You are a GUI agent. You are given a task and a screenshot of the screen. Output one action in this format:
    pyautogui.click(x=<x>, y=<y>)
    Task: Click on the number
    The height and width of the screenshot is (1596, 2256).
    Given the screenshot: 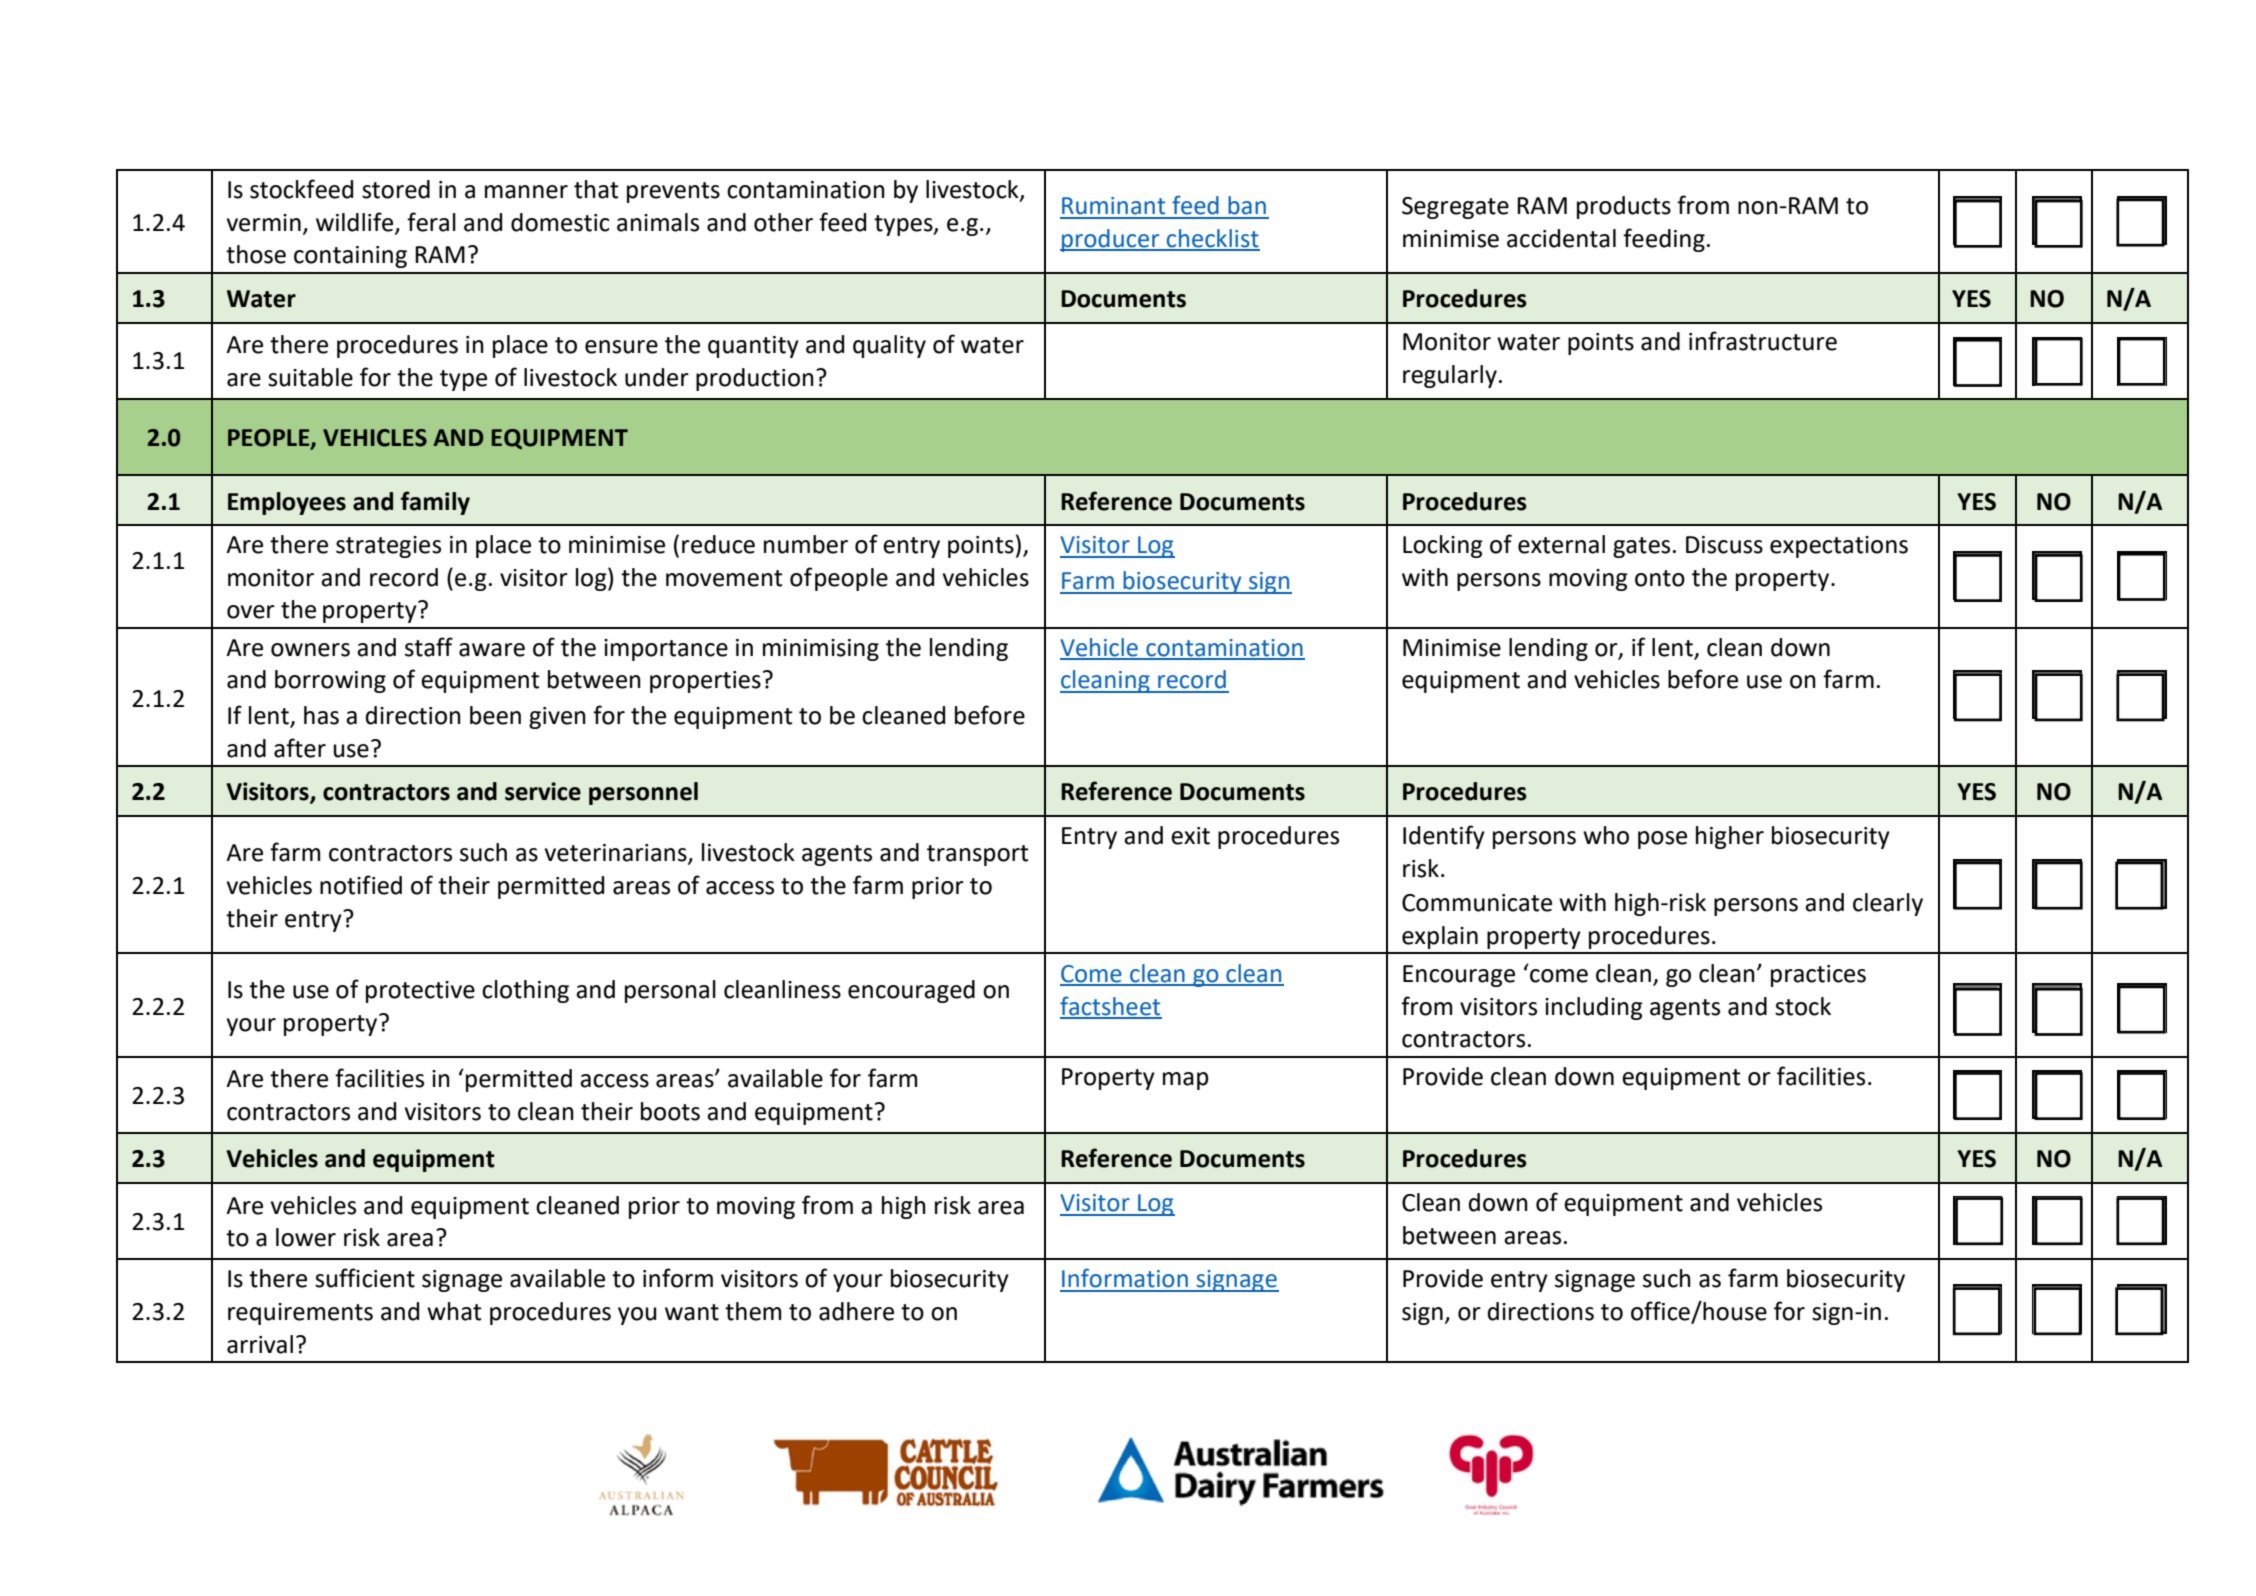 What is the action you would take?
    pyautogui.click(x=806, y=544)
